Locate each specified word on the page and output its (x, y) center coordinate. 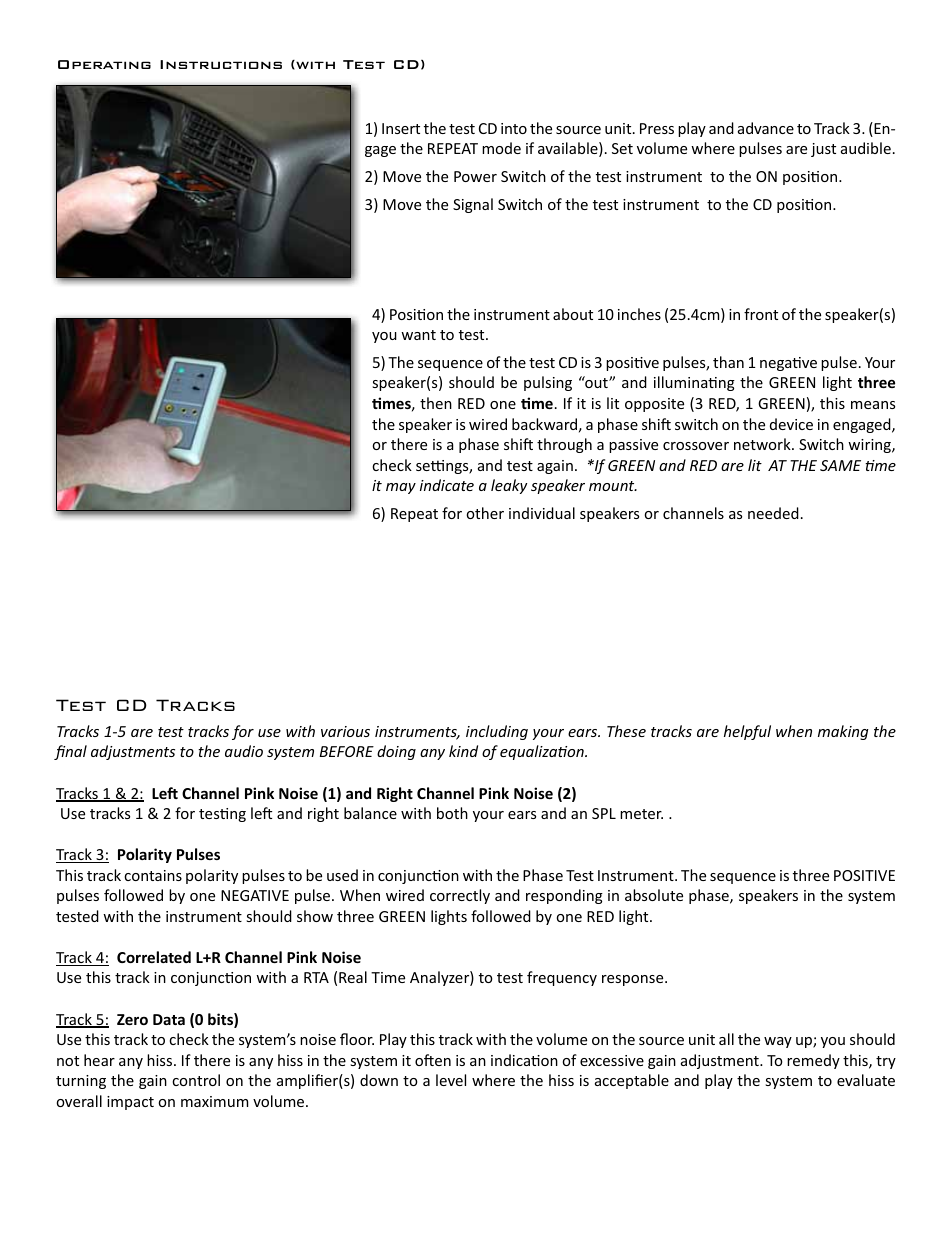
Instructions (221, 64)
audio (244, 751)
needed (773, 513)
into (514, 128)
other (485, 513)
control (196, 1080)
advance (766, 128)
